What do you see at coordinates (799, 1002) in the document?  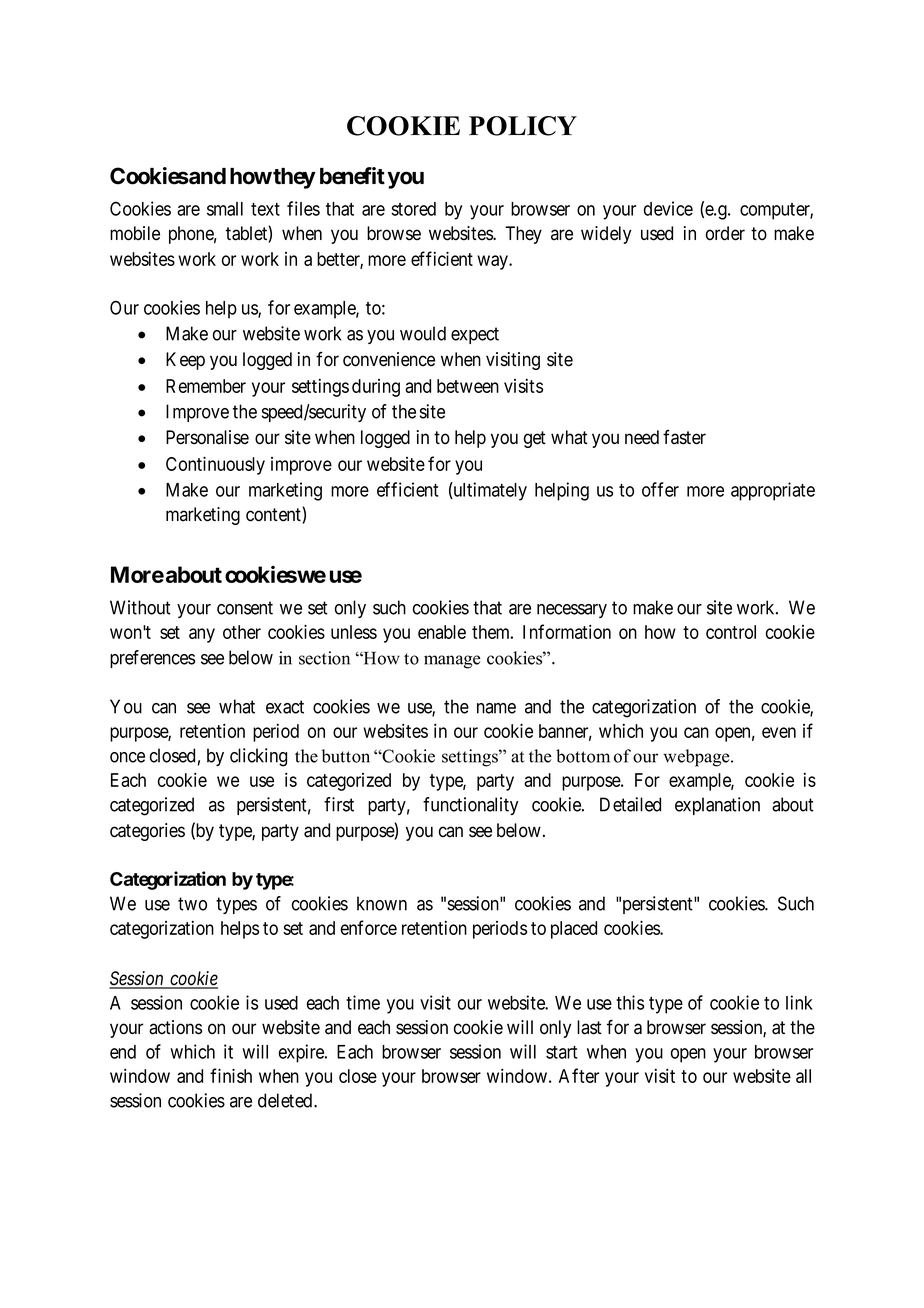 I see `link` at bounding box center [799, 1002].
